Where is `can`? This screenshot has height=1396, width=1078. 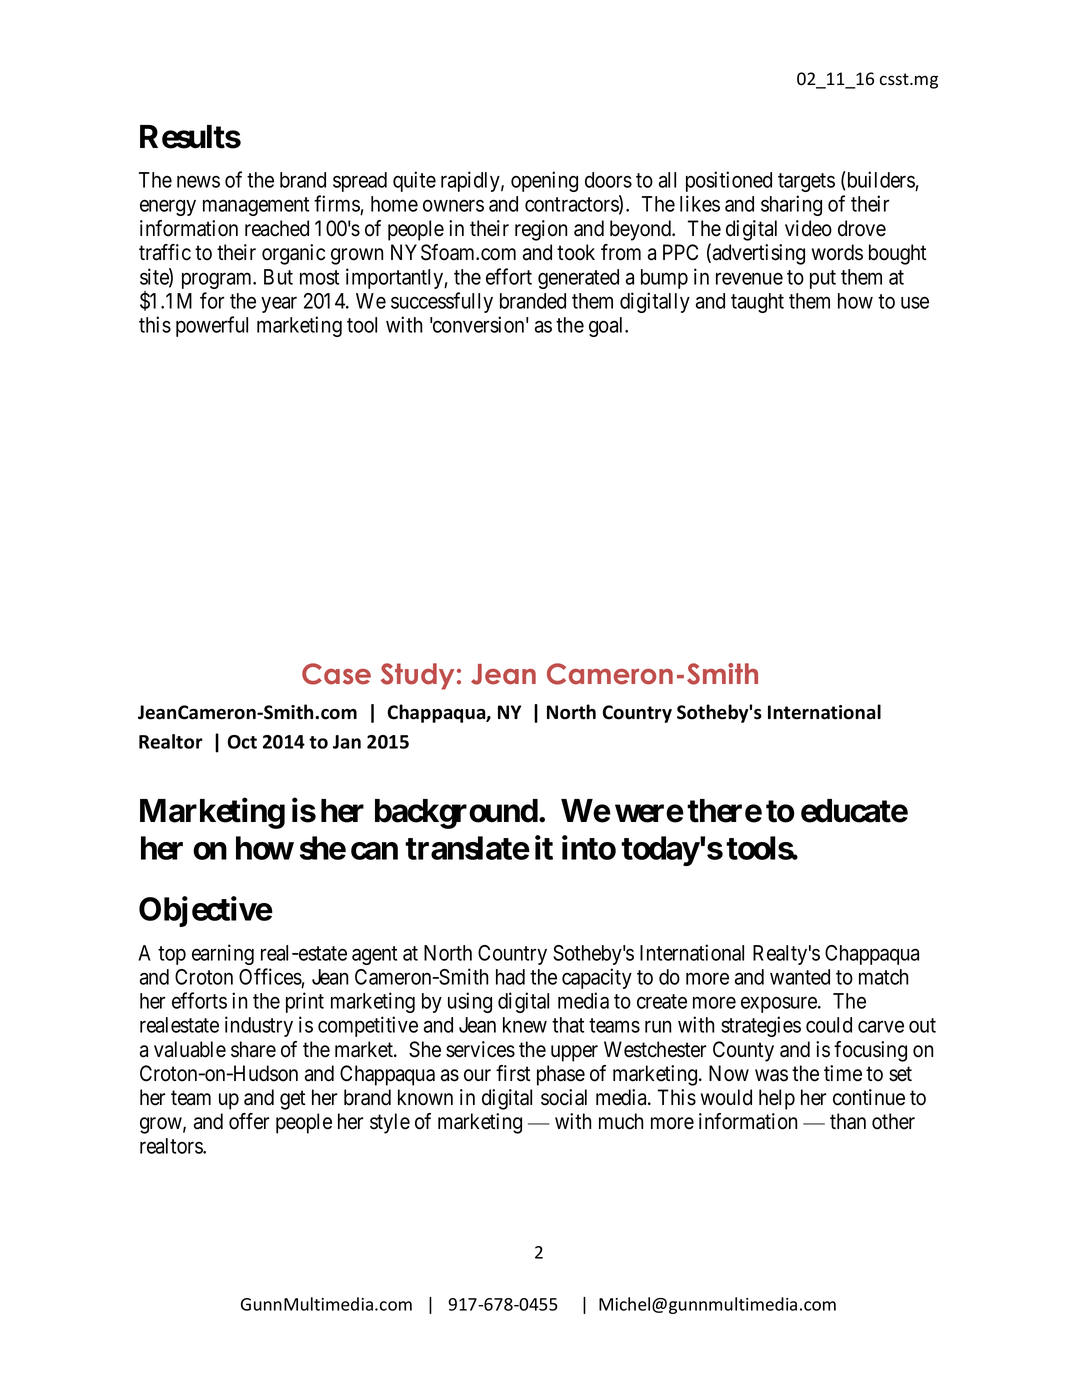
can is located at coordinates (374, 851).
